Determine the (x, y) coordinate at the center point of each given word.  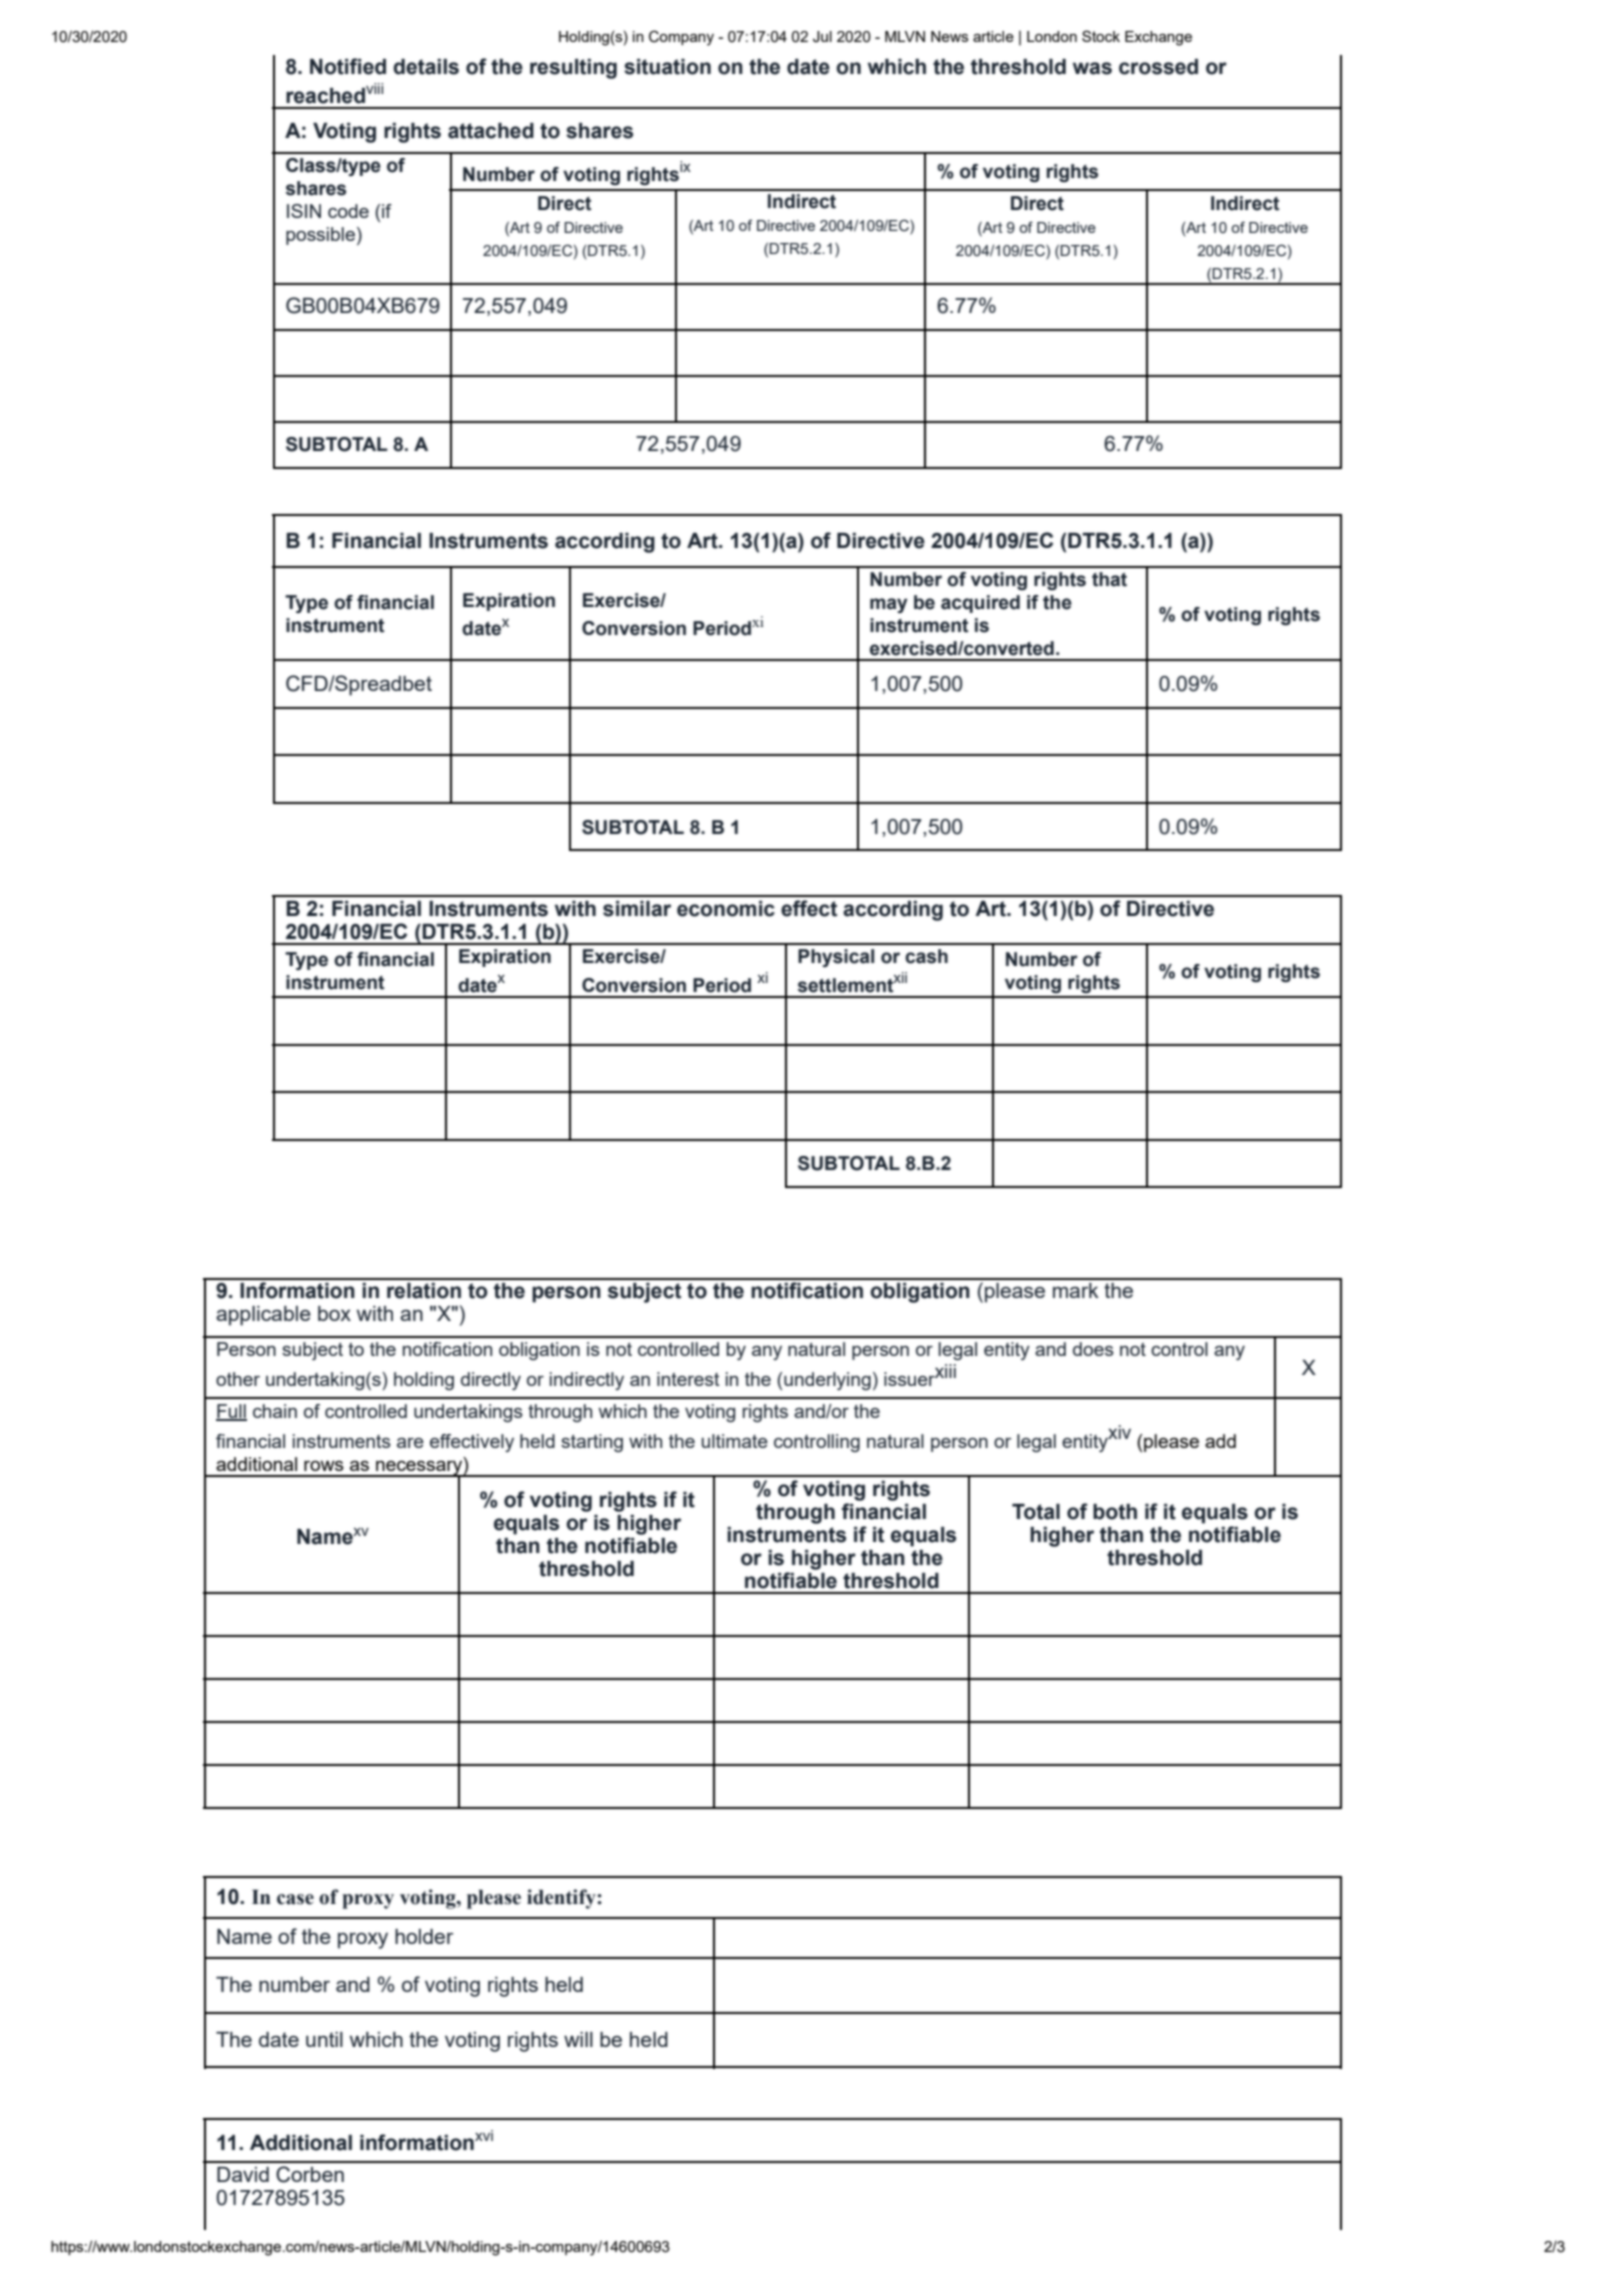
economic (726, 909)
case (295, 1899)
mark (1076, 1290)
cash (926, 956)
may (889, 605)
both (1115, 1512)
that (1109, 579)
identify (562, 1899)
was (1092, 68)
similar (637, 909)
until (324, 2039)
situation (667, 67)
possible (320, 236)
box (334, 1313)
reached (325, 96)
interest (688, 1379)
